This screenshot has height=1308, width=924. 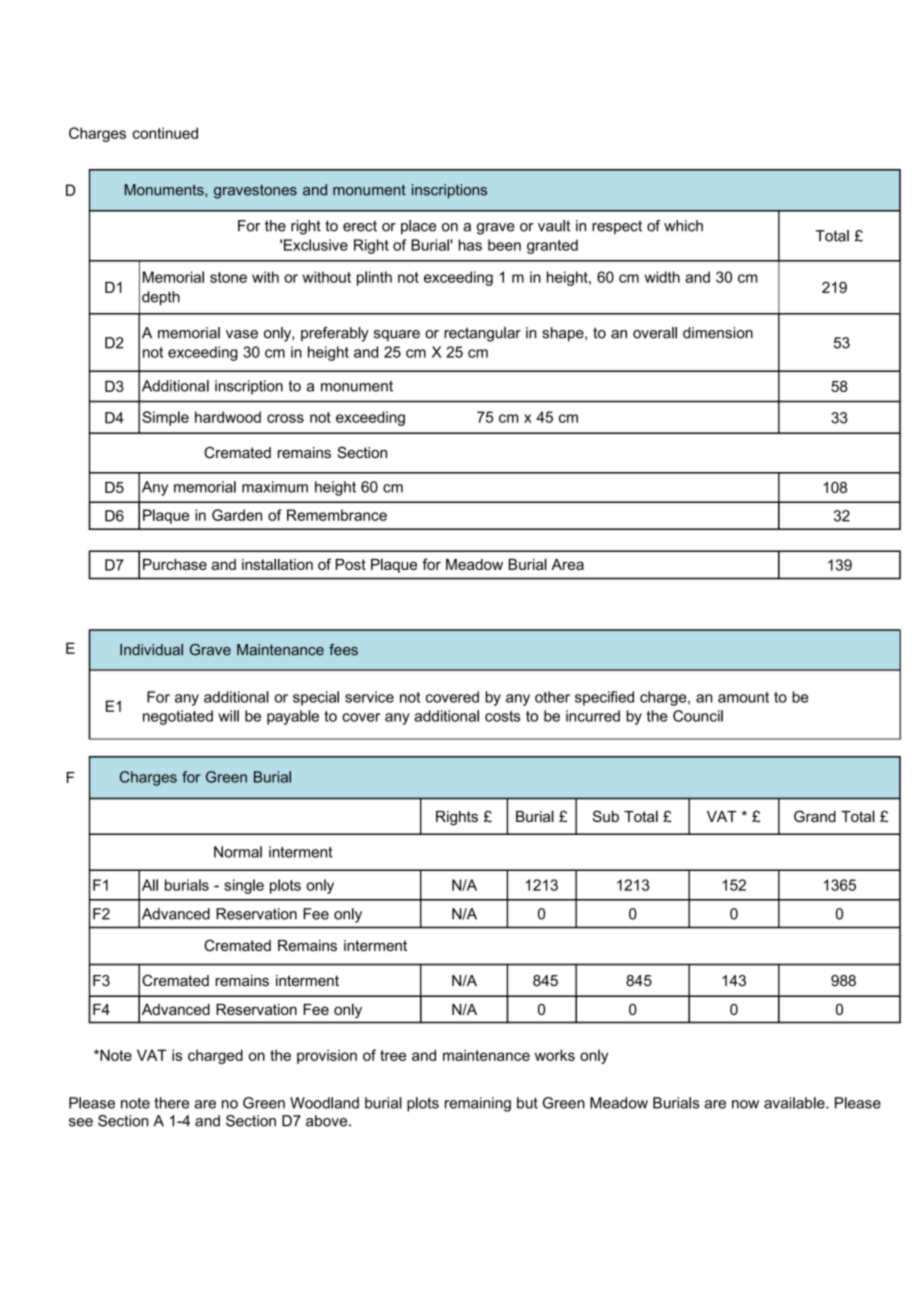 What do you see at coordinates (165, 133) in the screenshot?
I see `continued` at bounding box center [165, 133].
